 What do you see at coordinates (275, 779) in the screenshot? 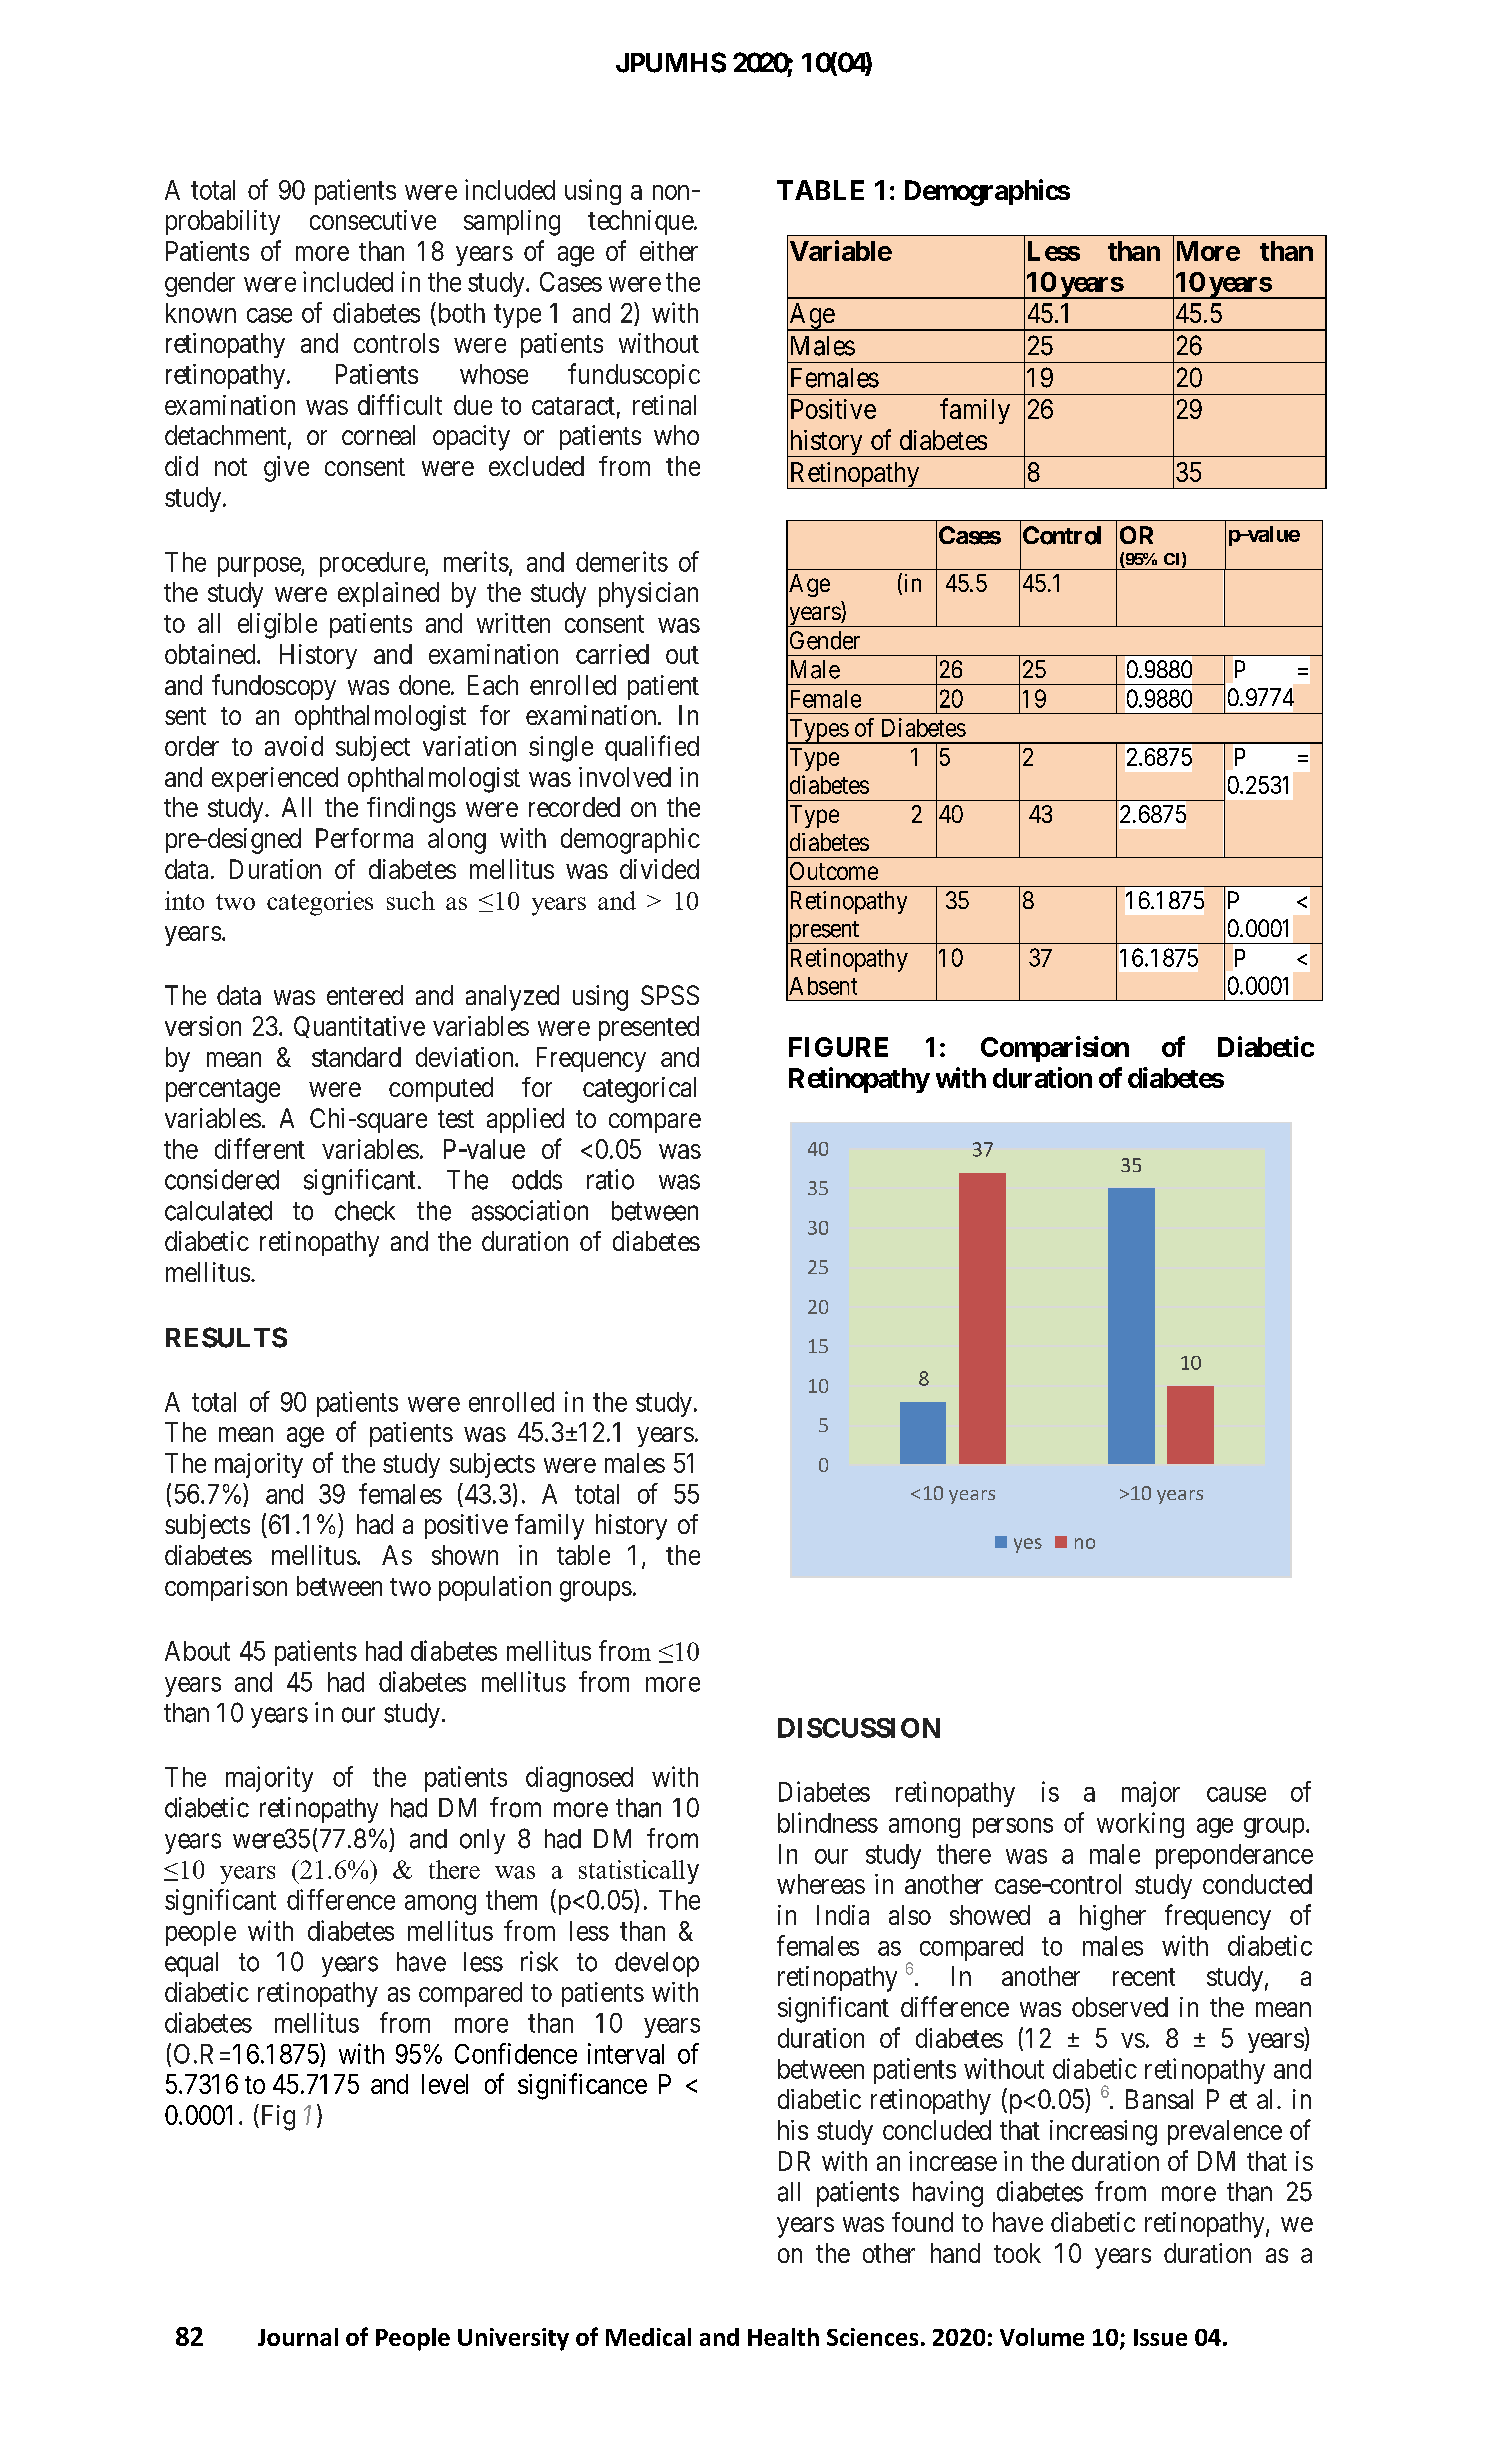
I see `experienced` at bounding box center [275, 779].
